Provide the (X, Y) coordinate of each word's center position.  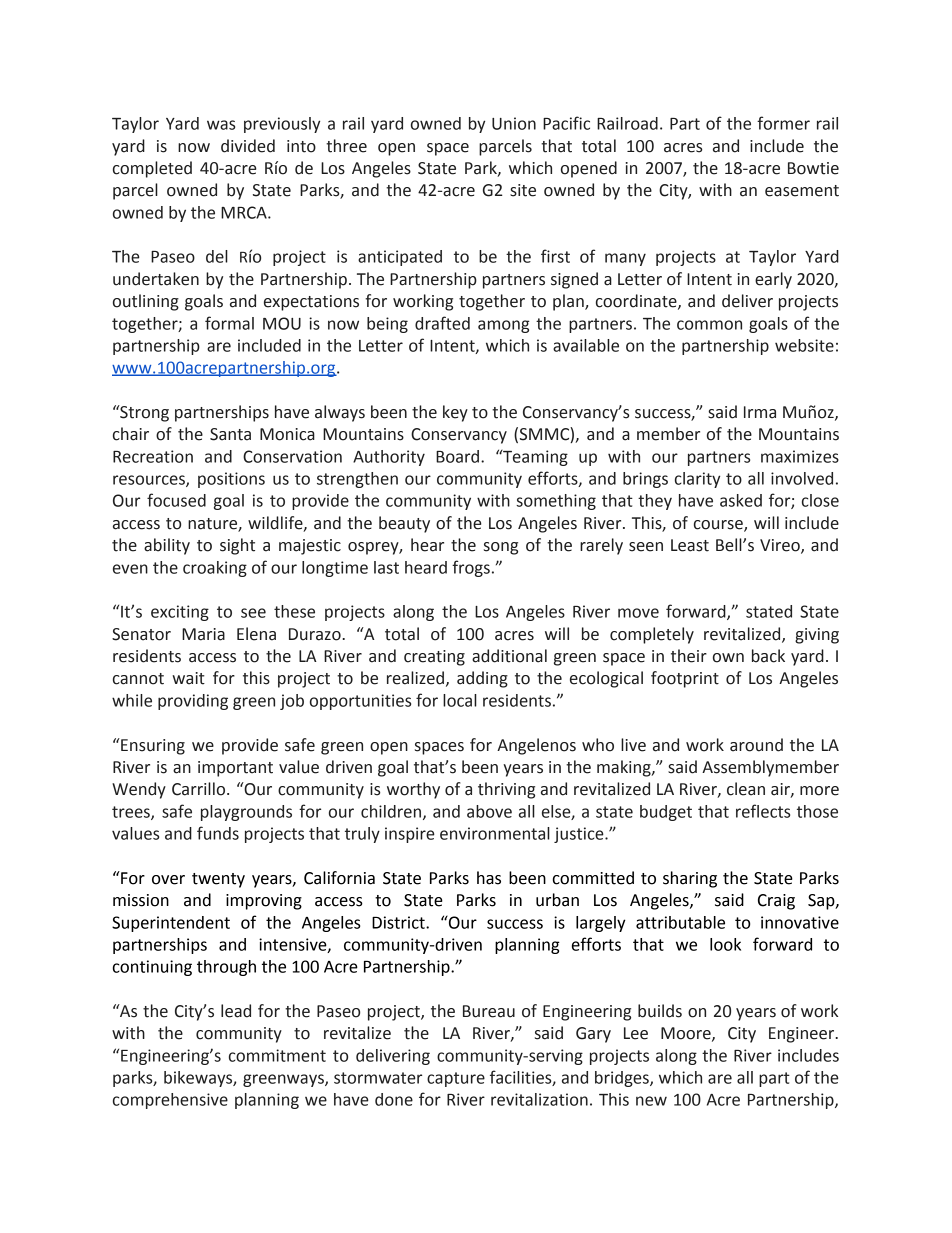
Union (514, 123)
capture (456, 1079)
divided (248, 146)
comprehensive (170, 1101)
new (651, 1101)
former (783, 123)
